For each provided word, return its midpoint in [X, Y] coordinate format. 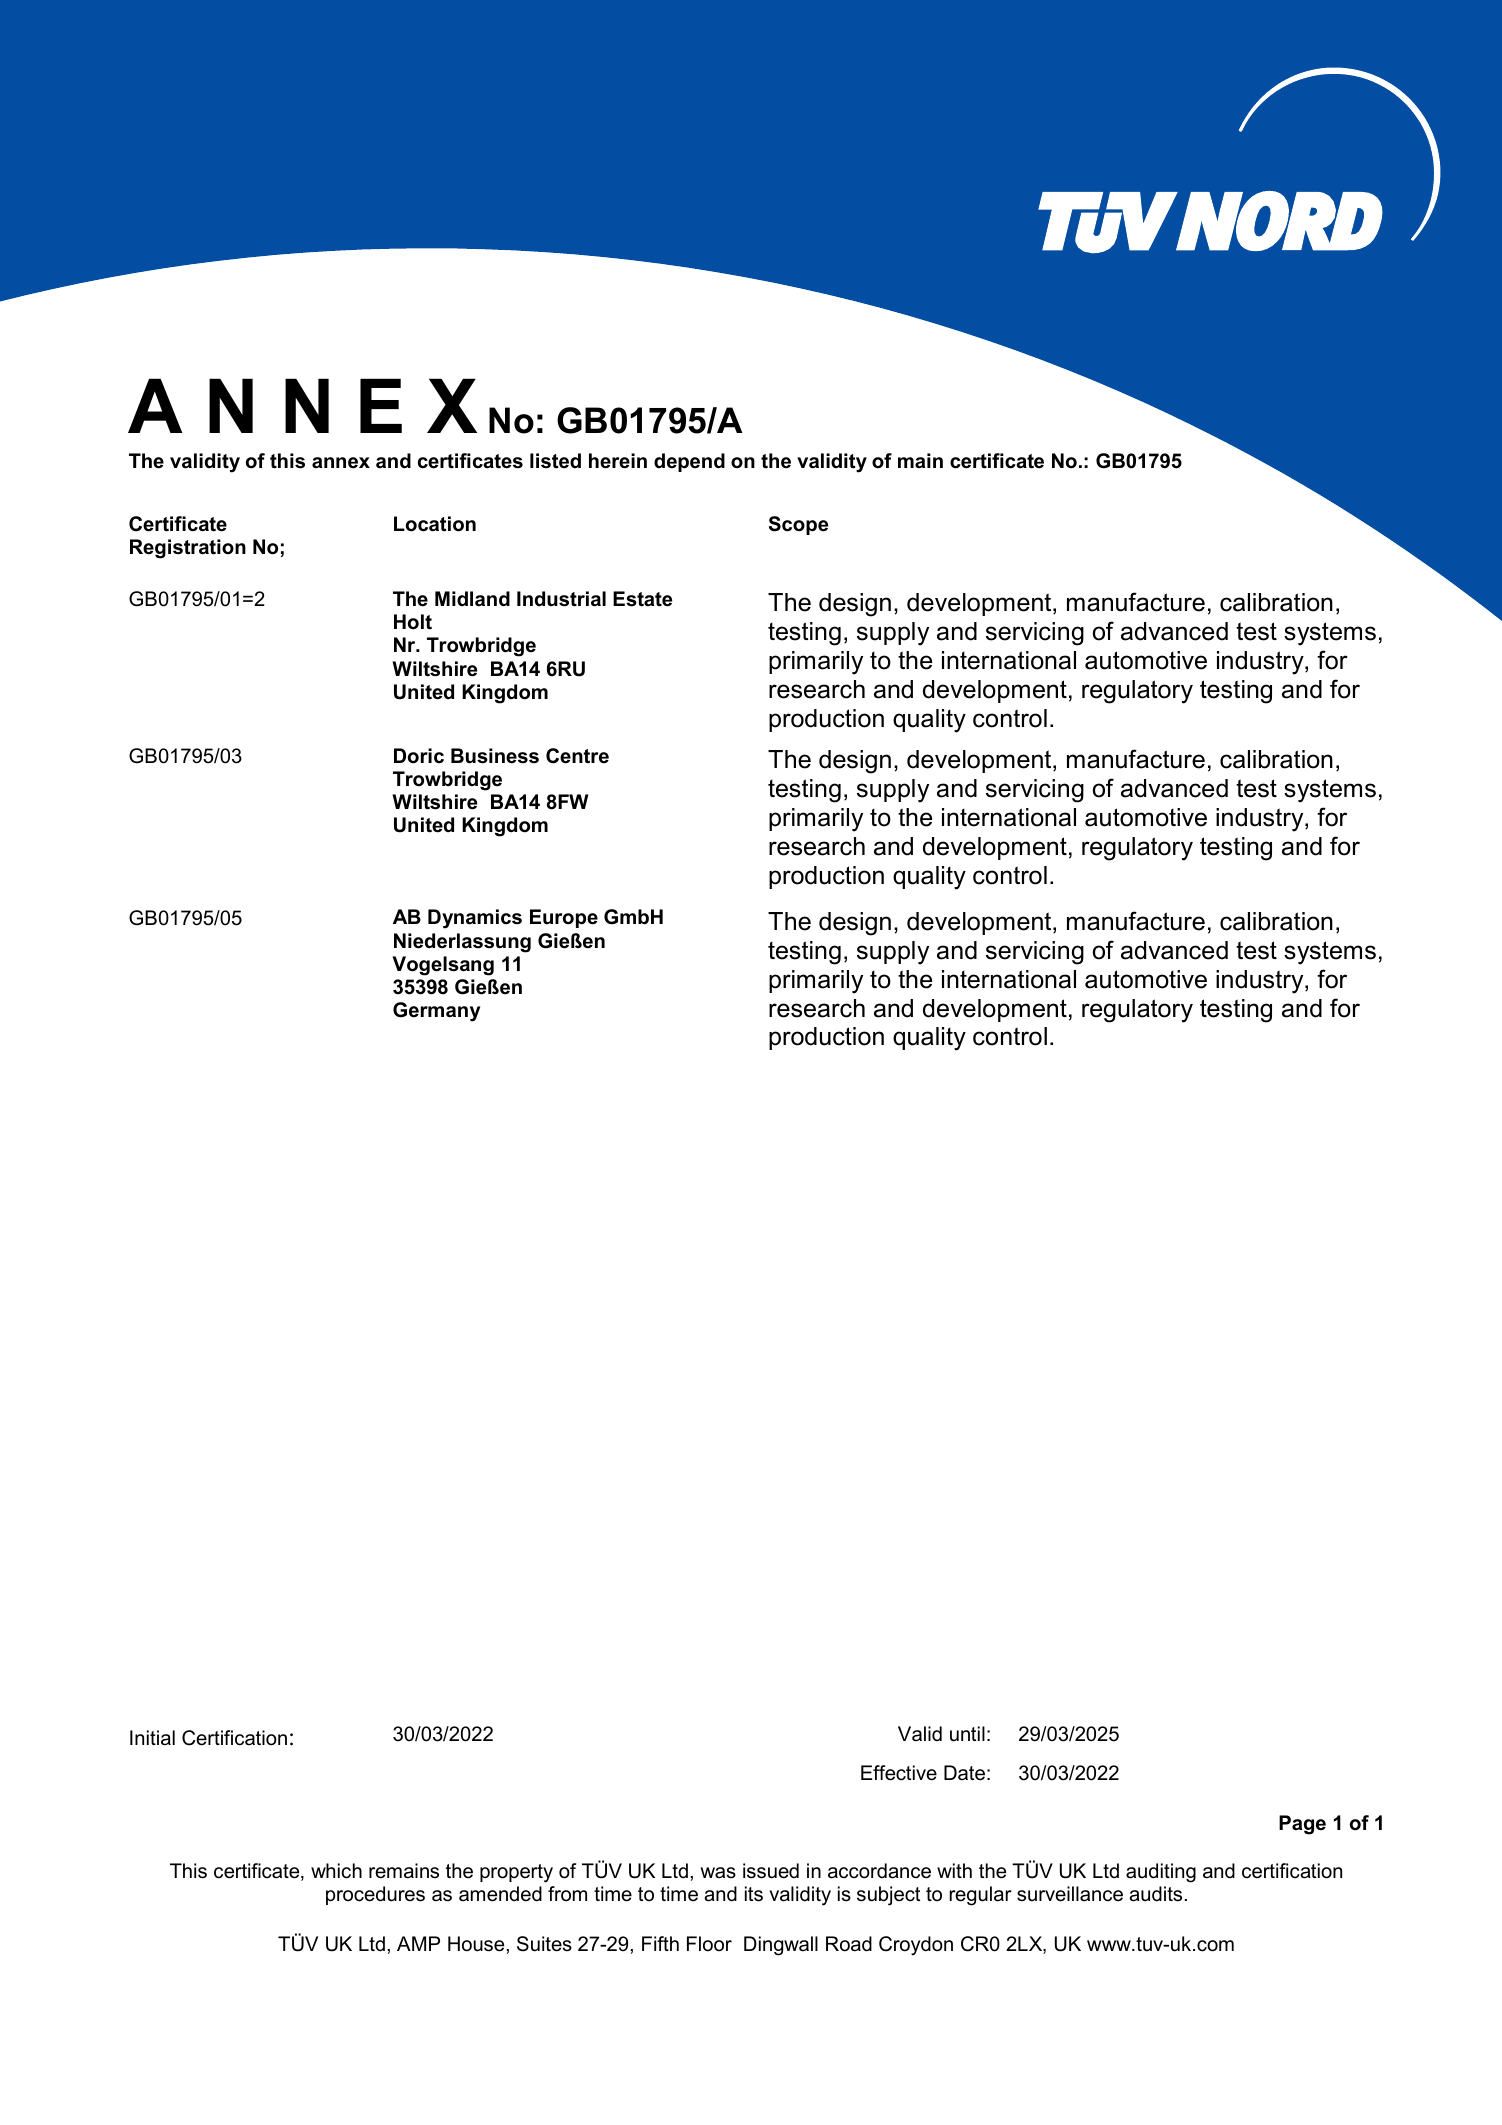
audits [1155, 1894]
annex [341, 463]
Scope [798, 525]
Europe [564, 918]
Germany [436, 1012]
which [336, 1871]
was [718, 1873]
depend [689, 462]
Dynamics [475, 919]
